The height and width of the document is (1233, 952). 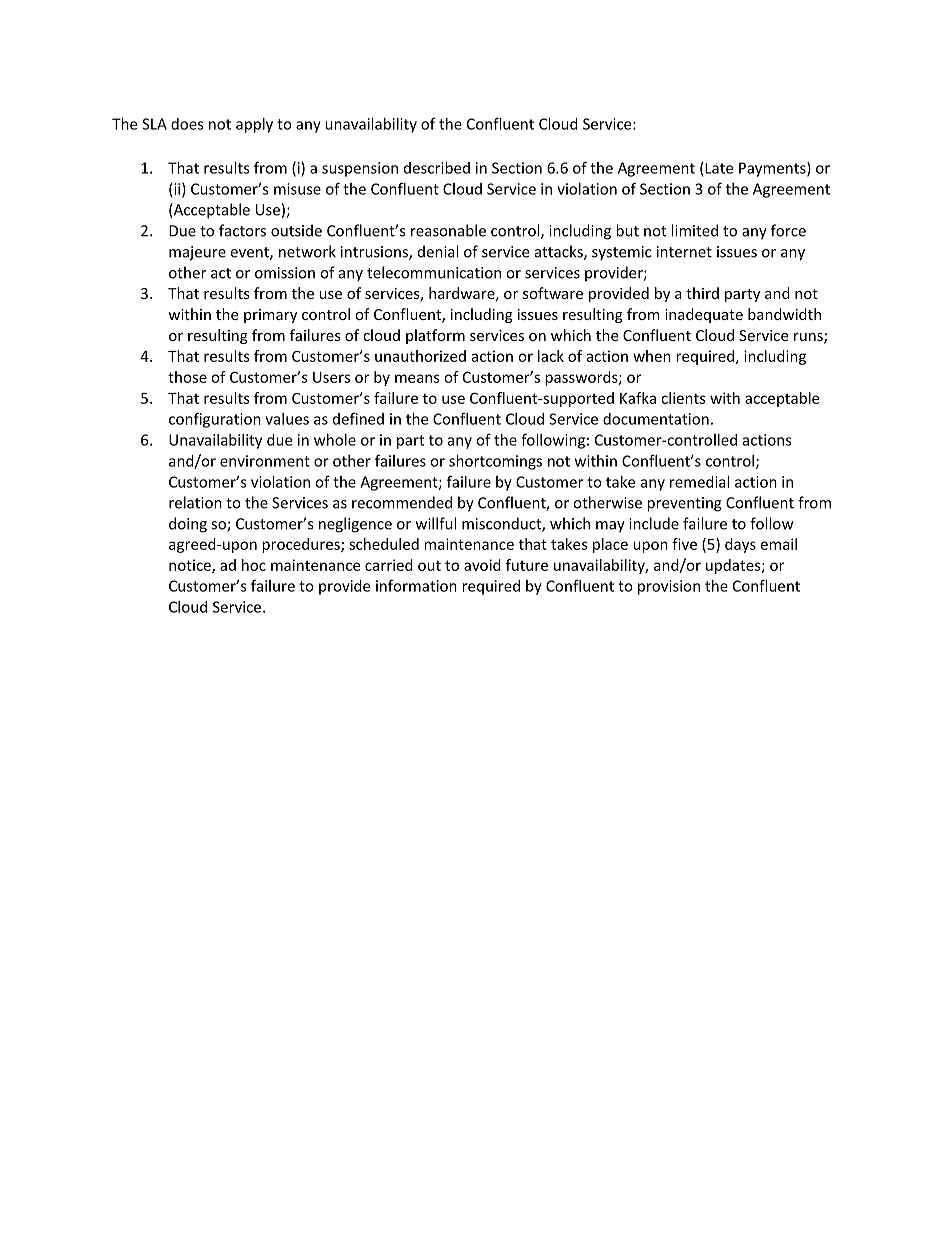 I want to click on majeure, so click(x=197, y=253).
